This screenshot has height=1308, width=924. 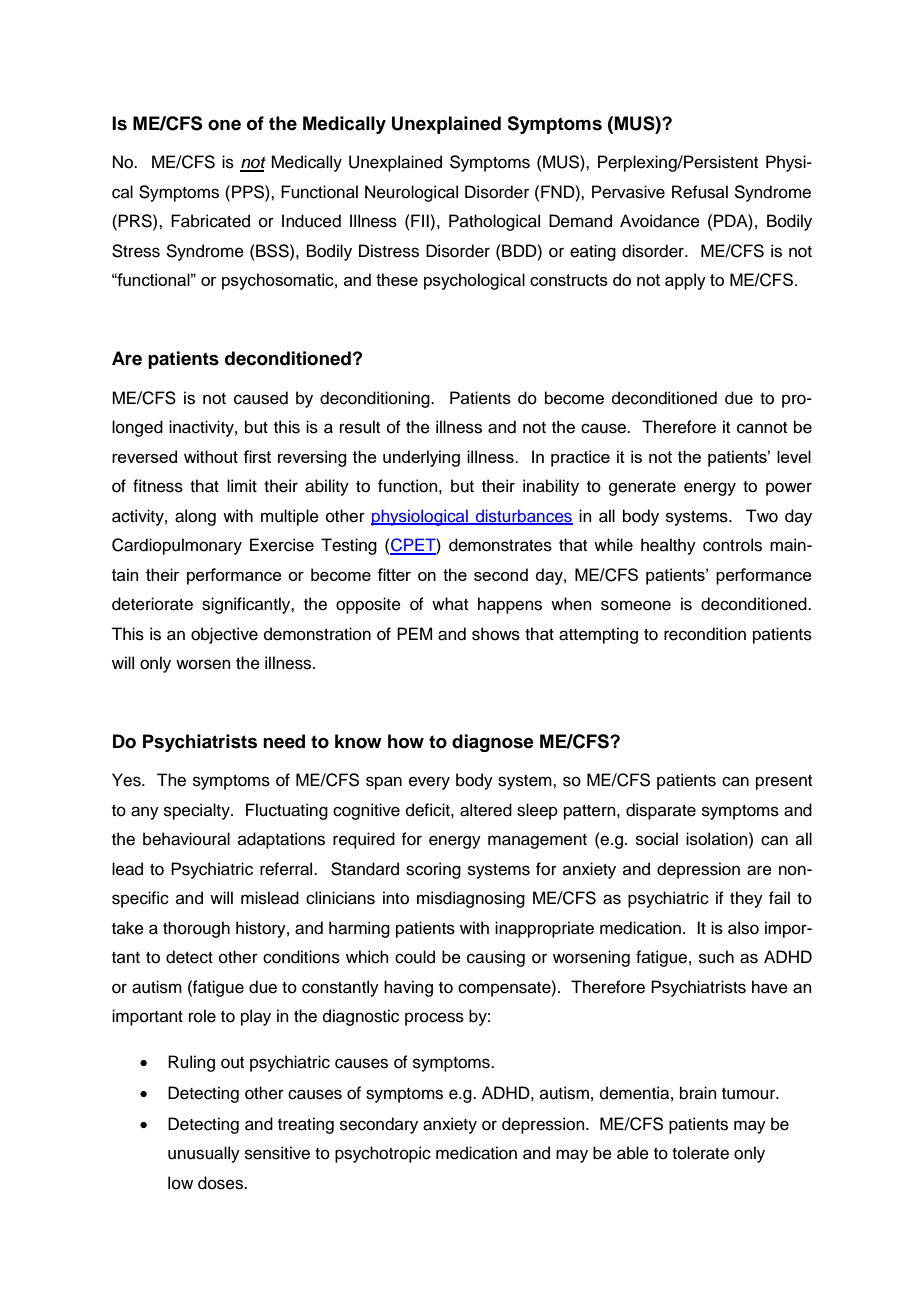 I want to click on every, so click(x=429, y=783).
